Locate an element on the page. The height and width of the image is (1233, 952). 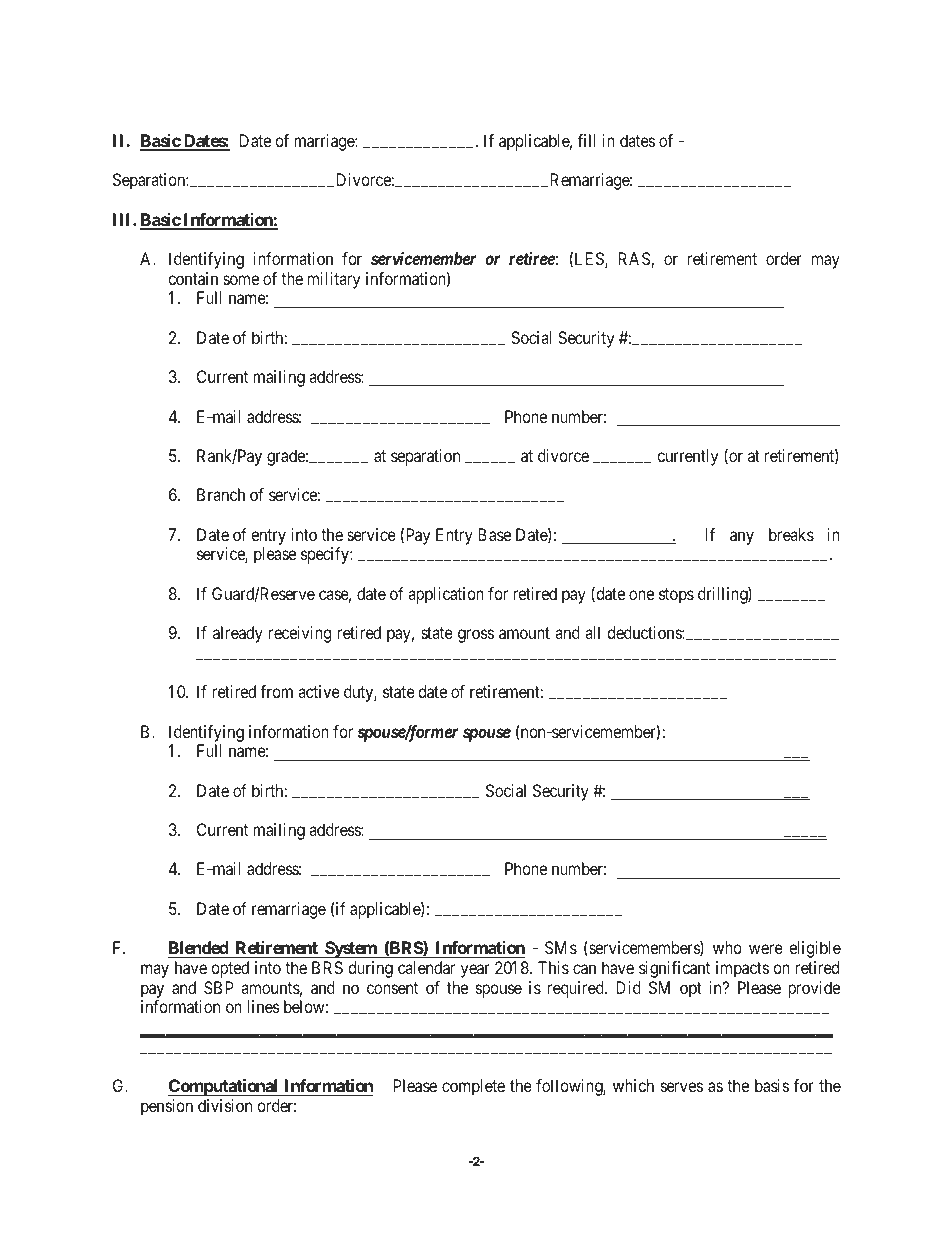
already is located at coordinates (238, 634).
